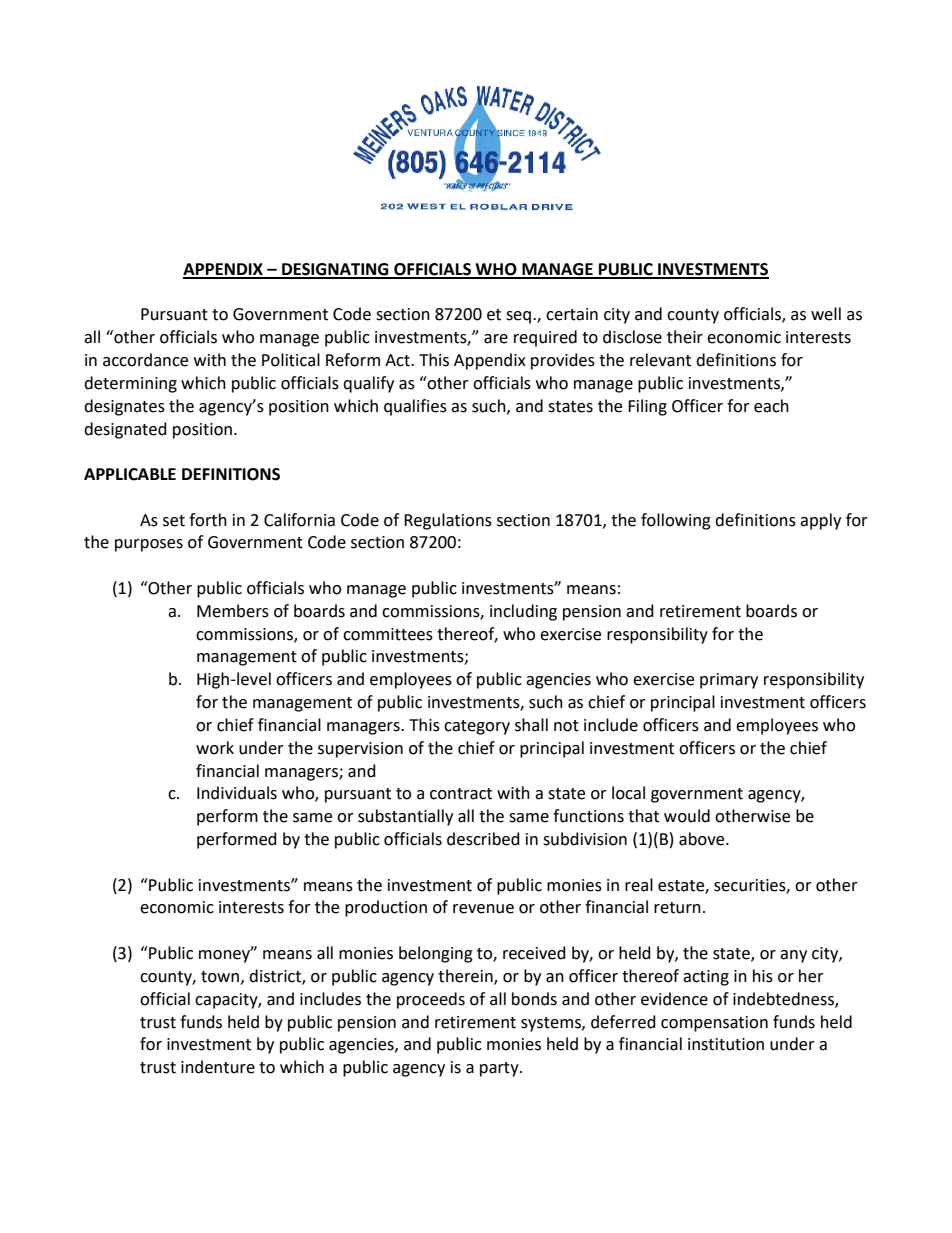 The width and height of the image is (952, 1233). I want to click on work, so click(215, 748).
